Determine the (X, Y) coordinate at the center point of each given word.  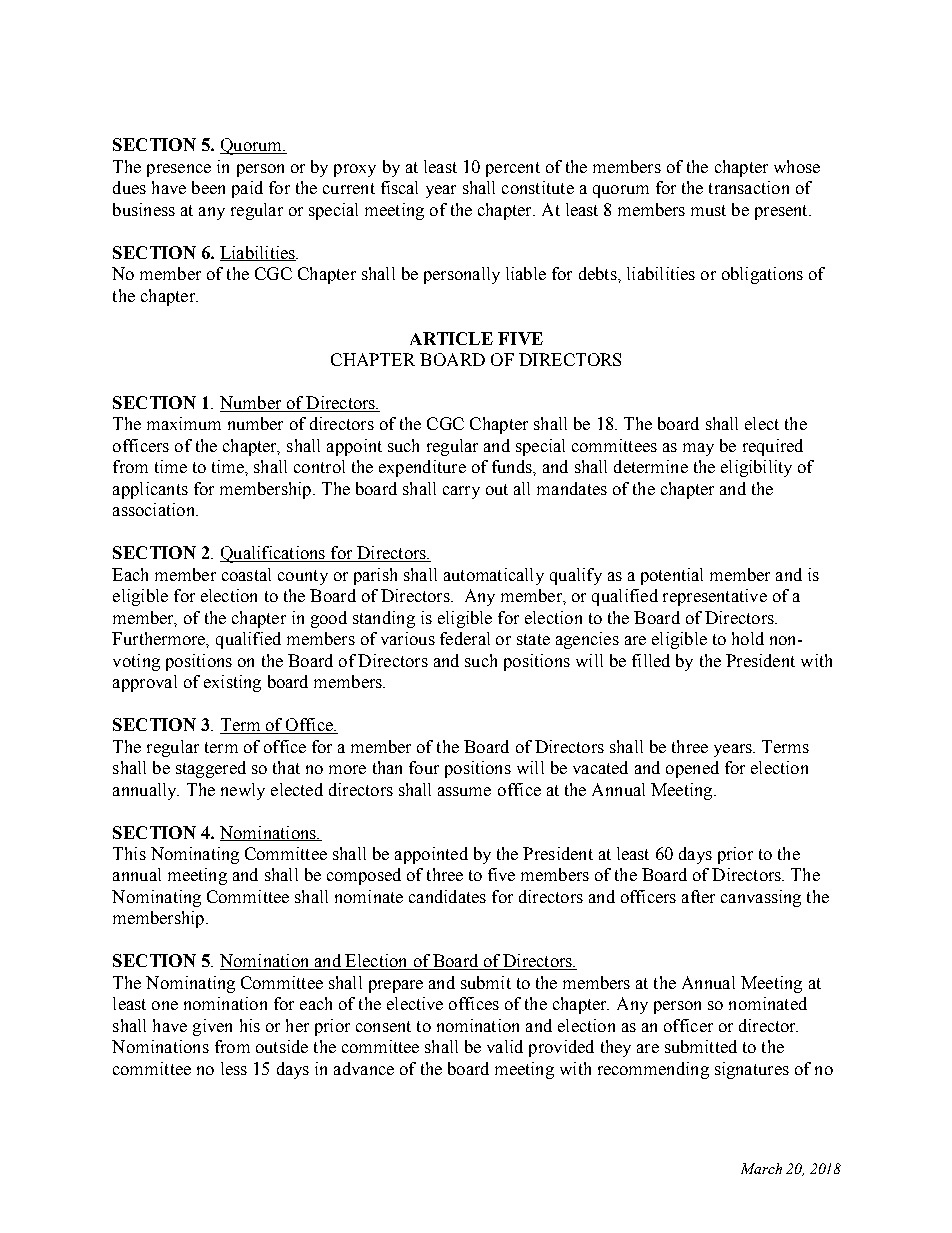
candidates (447, 896)
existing (232, 683)
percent (513, 169)
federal (465, 638)
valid (505, 1046)
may (698, 449)
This (129, 853)
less (234, 1068)
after (698, 896)
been (208, 187)
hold (748, 638)
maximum (184, 423)
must (708, 210)
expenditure (422, 468)
